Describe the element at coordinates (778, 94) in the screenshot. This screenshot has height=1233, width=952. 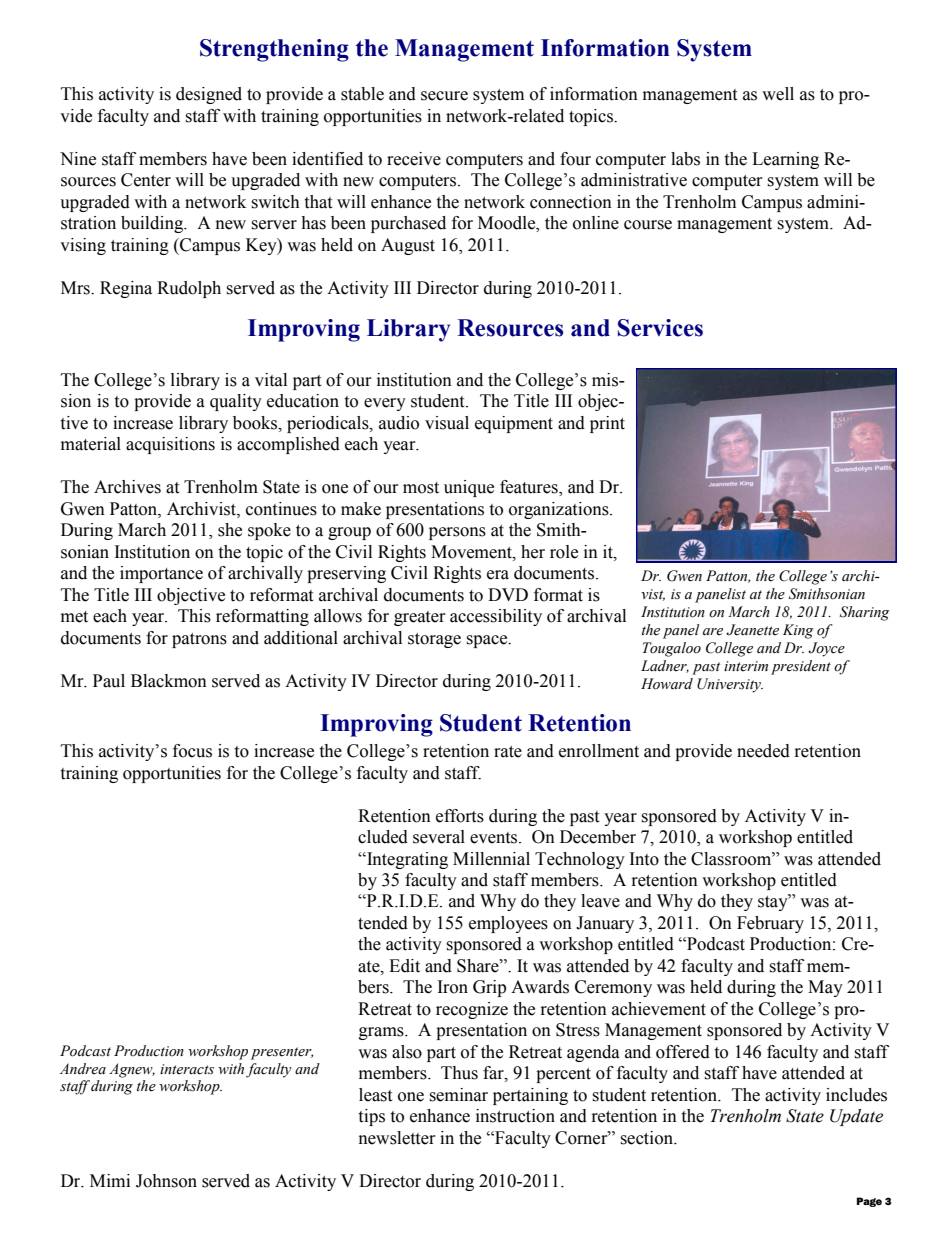
I see `well` at that location.
